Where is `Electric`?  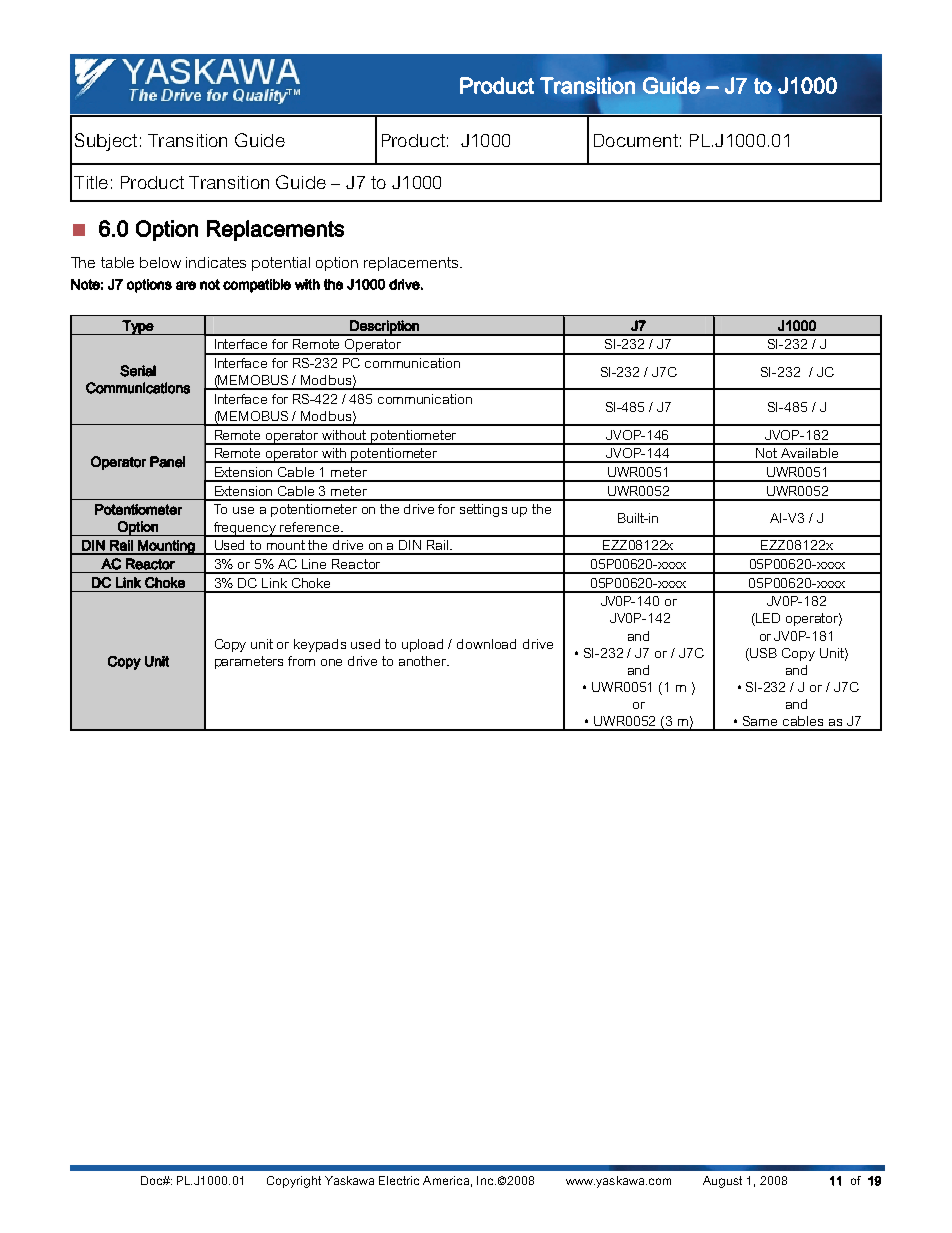
Electric is located at coordinates (399, 1180).
